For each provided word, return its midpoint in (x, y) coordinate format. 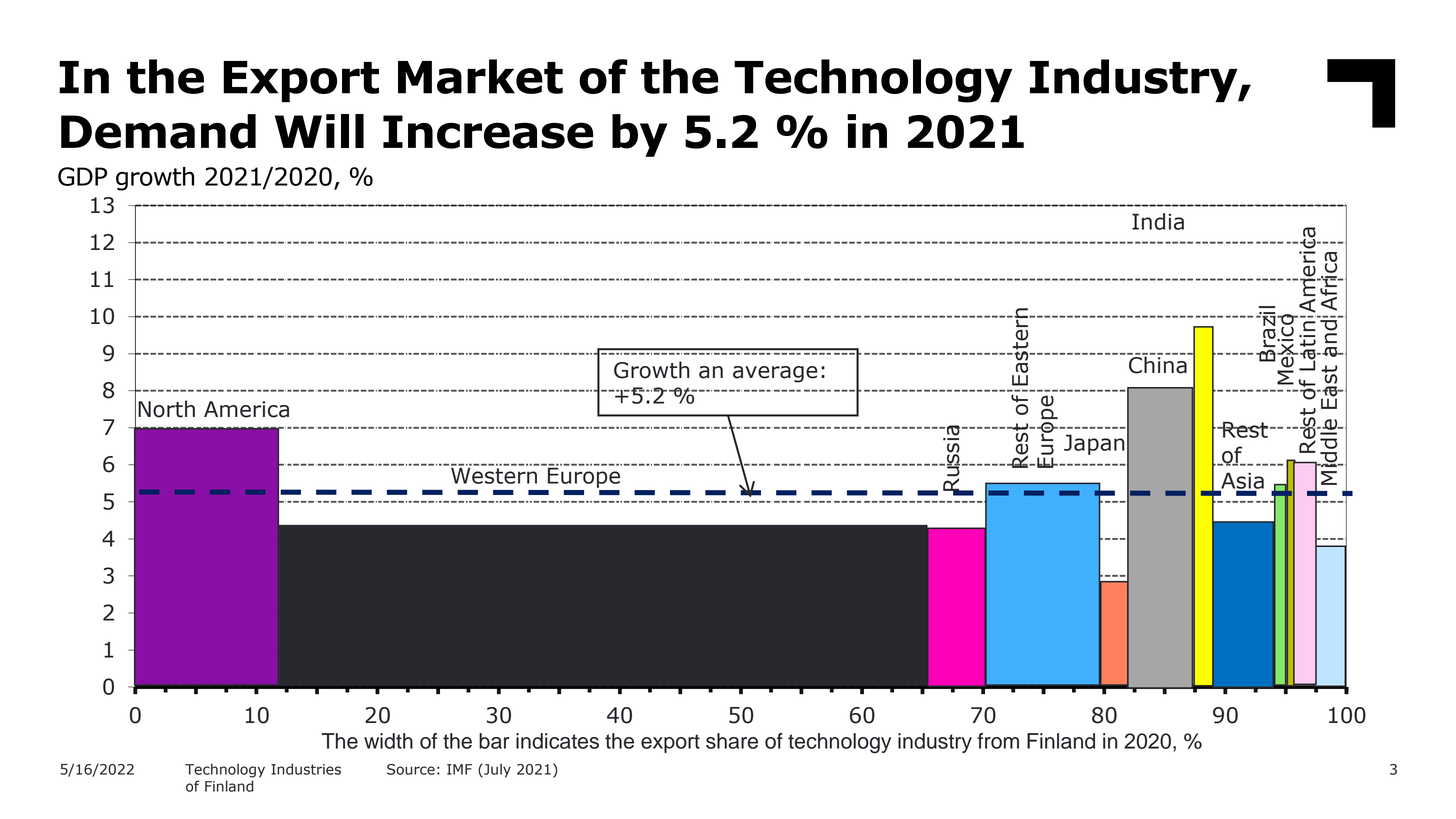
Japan (1094, 444)
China (1158, 364)
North (166, 409)
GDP (82, 176)
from (998, 741)
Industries (306, 769)
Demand (158, 131)
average (775, 374)
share (732, 741)
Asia (1241, 481)
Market (480, 76)
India (1158, 221)
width (388, 741)
